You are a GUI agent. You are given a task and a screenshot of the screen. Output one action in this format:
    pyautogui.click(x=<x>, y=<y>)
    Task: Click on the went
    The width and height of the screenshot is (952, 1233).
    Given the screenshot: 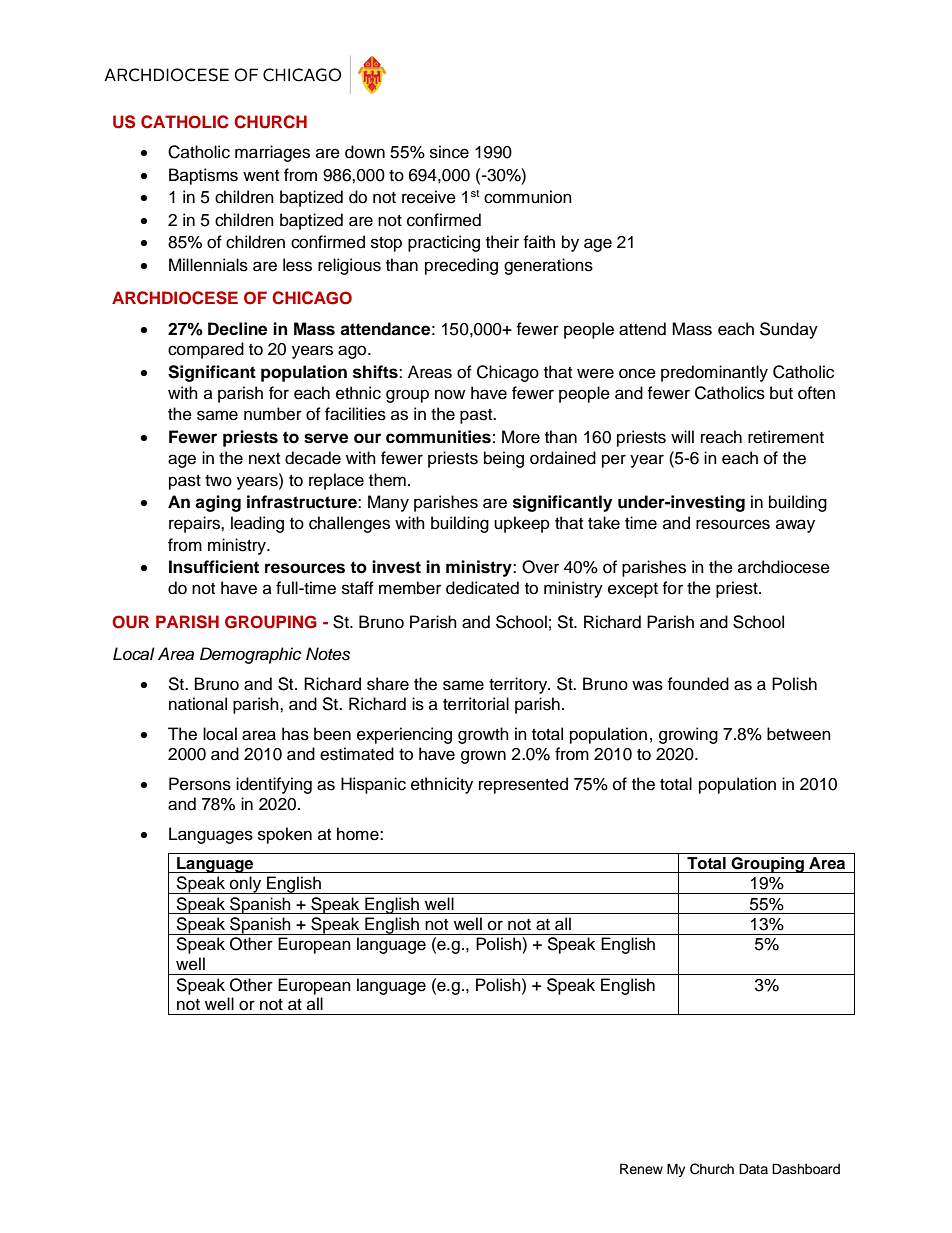 What is the action you would take?
    pyautogui.click(x=261, y=176)
